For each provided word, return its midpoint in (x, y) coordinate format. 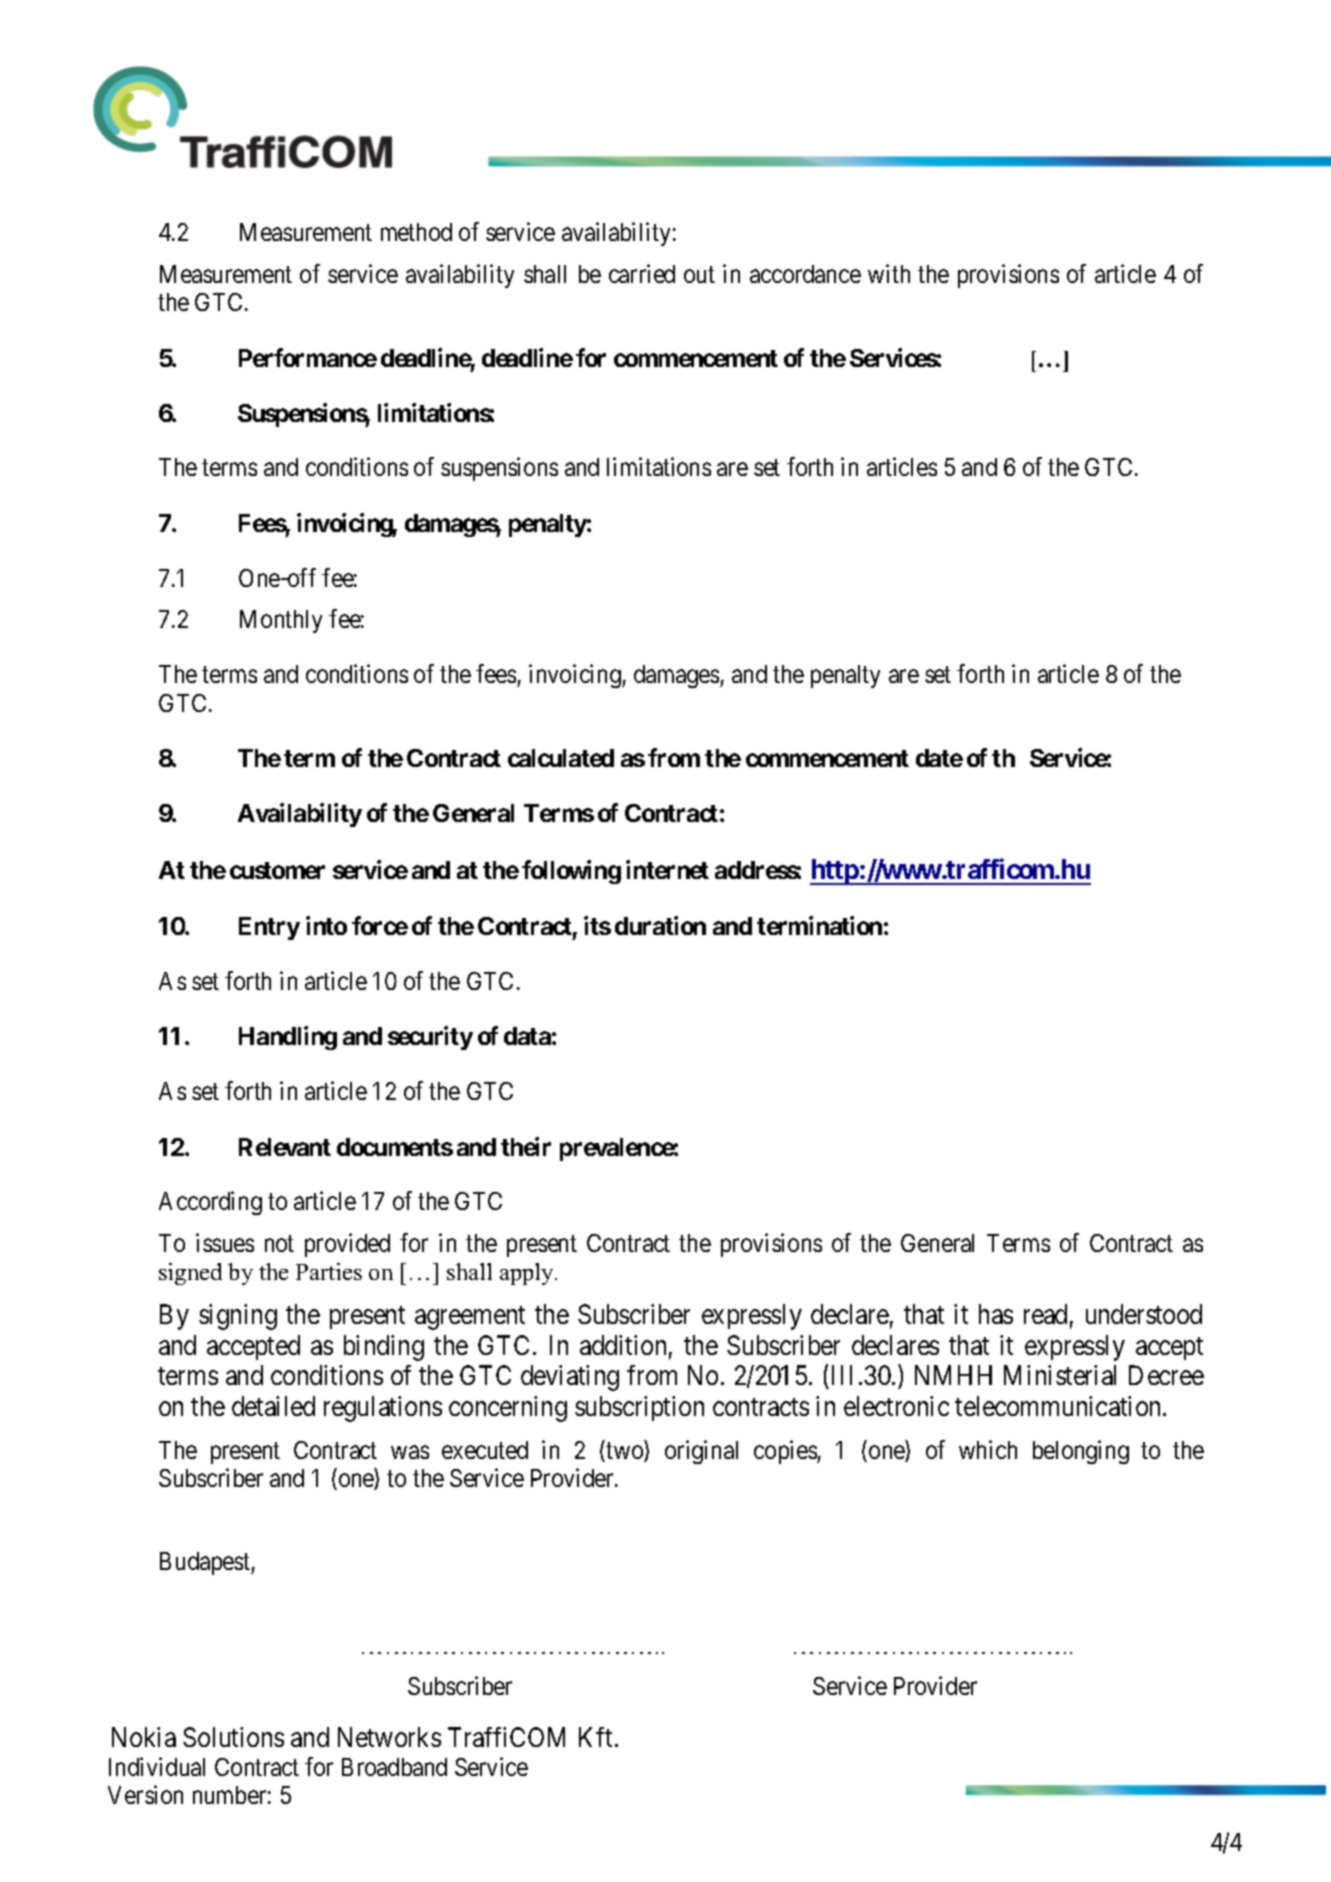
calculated (561, 758)
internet (667, 869)
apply (528, 1274)
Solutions (233, 1737)
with (889, 273)
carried (642, 273)
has (996, 1314)
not (279, 1244)
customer (277, 870)
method (416, 232)
